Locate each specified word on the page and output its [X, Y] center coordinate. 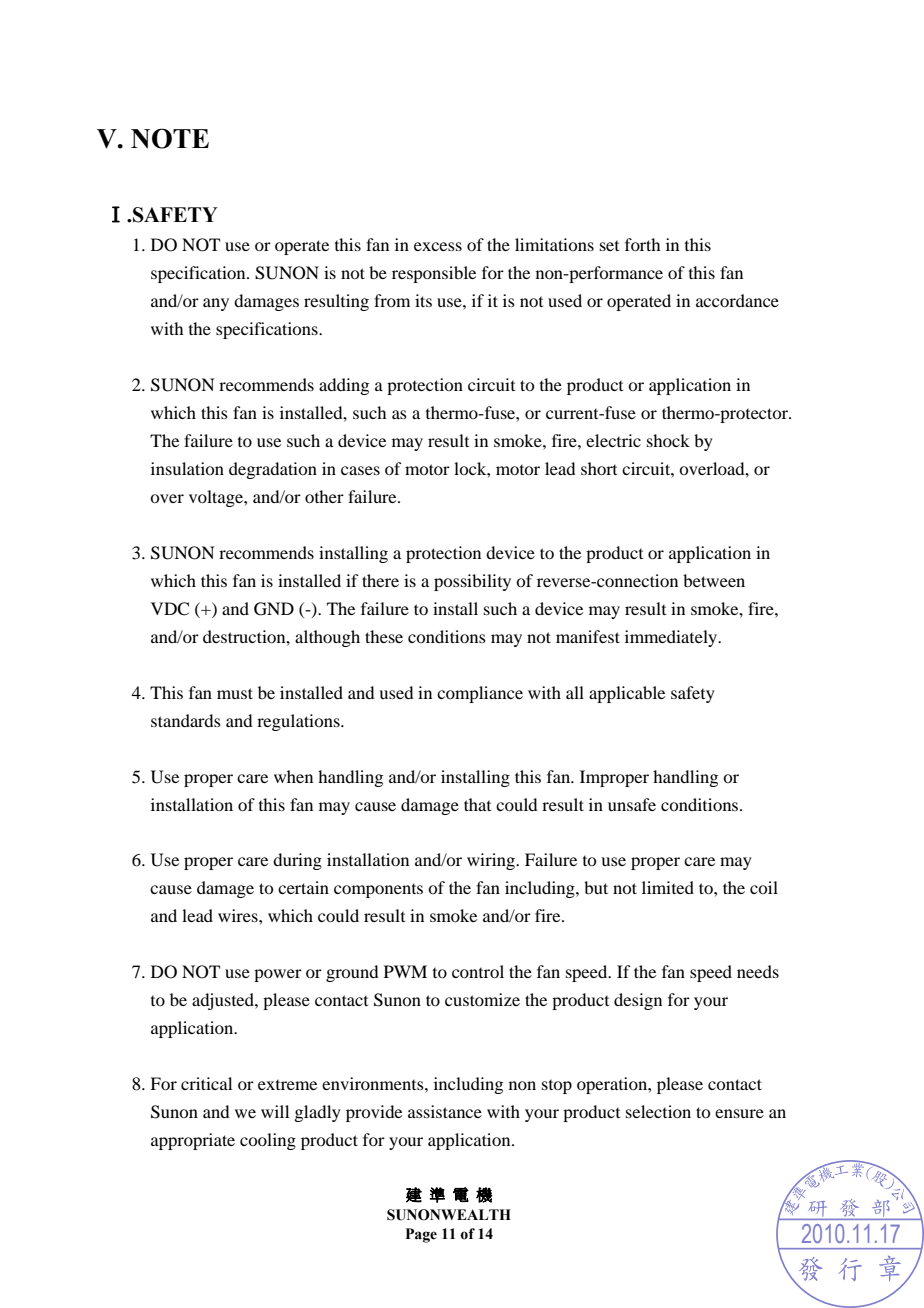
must [235, 693]
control [478, 971]
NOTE [170, 138]
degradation [273, 470]
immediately [672, 638]
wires [239, 915]
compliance [480, 694]
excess [438, 246]
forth [642, 244]
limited [668, 887]
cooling [268, 1141]
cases [360, 470]
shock [668, 440]
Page [421, 1235]
